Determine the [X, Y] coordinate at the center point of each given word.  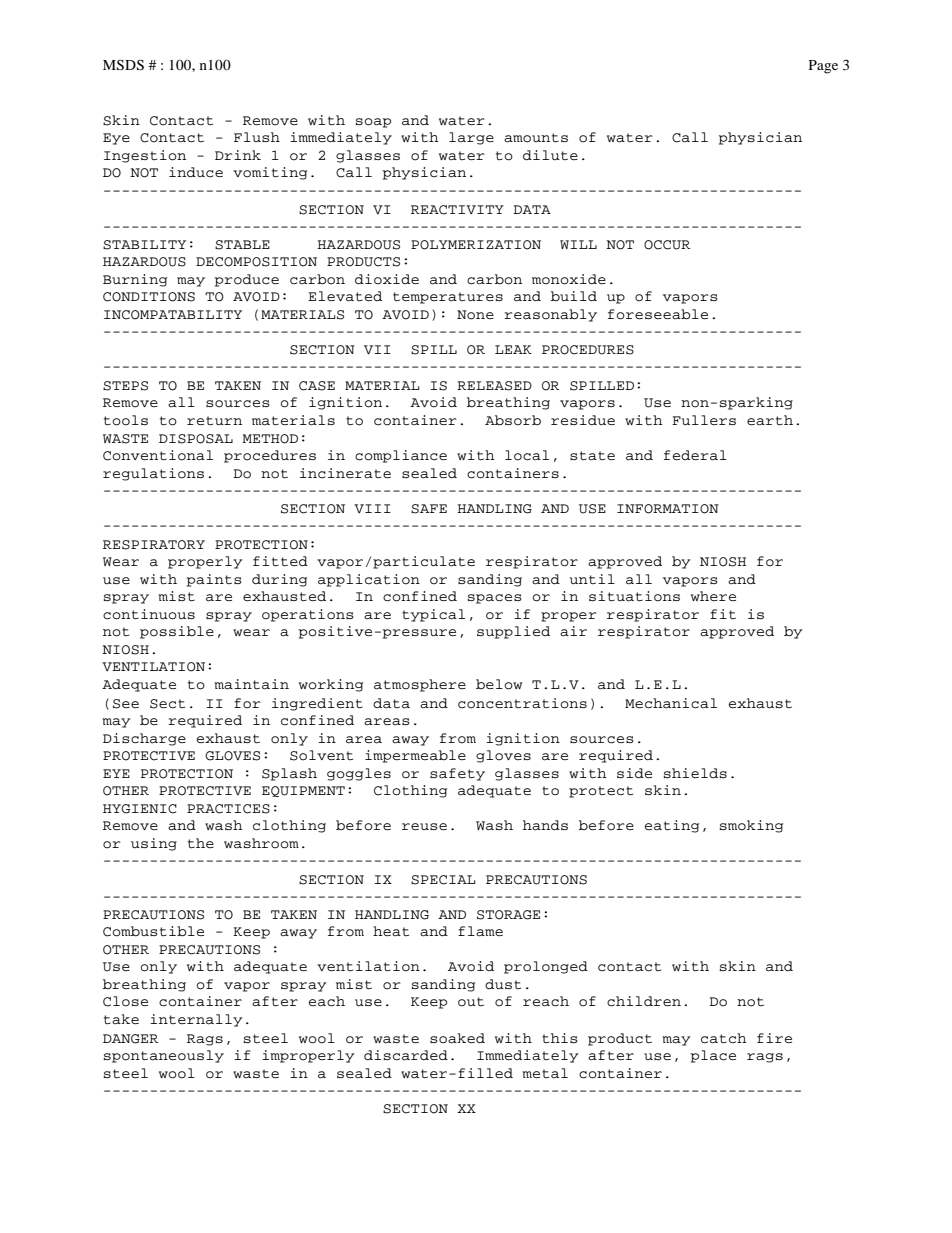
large [471, 138]
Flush [257, 137]
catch [724, 1038]
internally [196, 1020]
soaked [457, 1038]
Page [823, 67]
